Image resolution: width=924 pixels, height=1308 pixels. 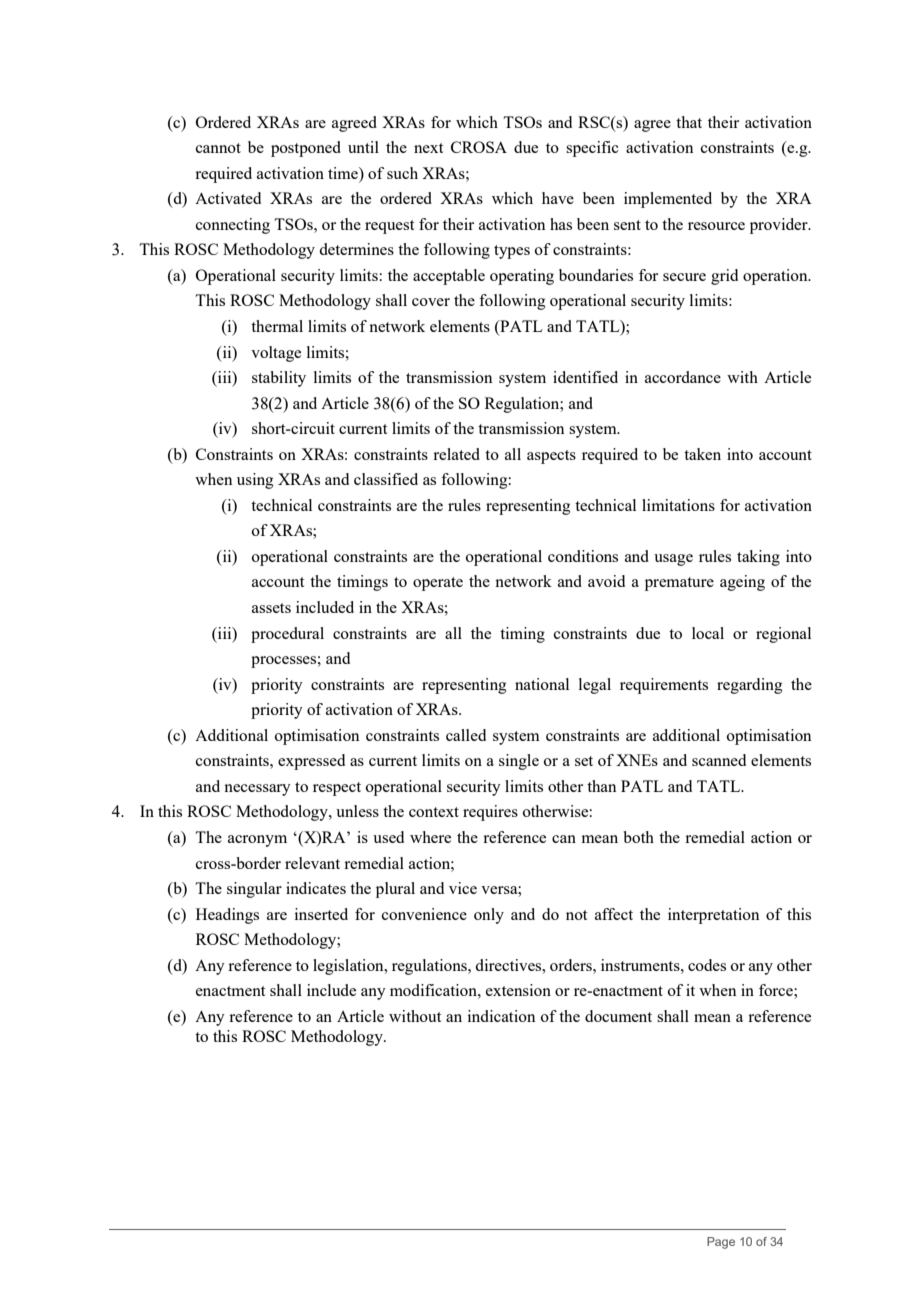 I want to click on indication, so click(x=501, y=1016).
